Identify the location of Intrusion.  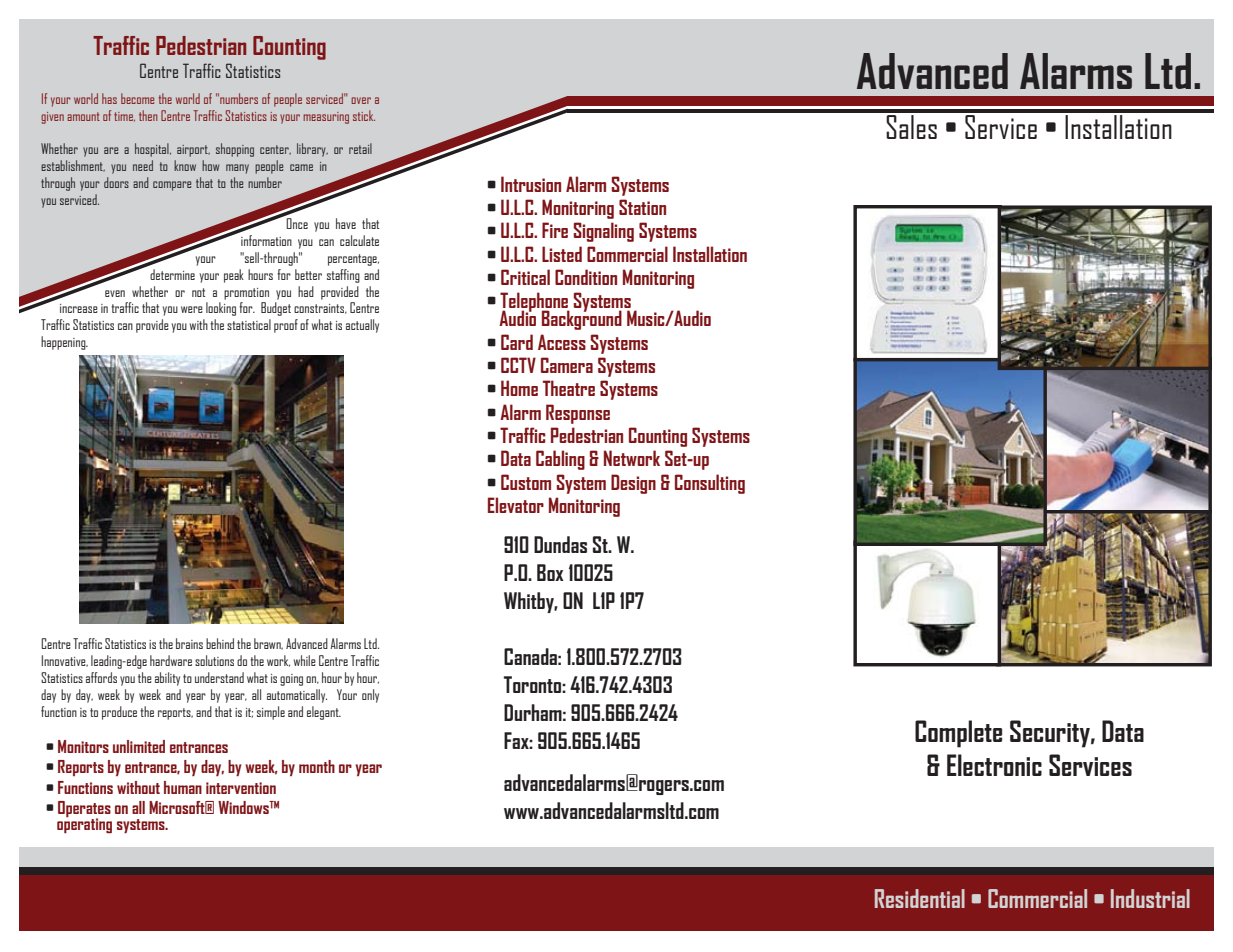
(531, 184).
